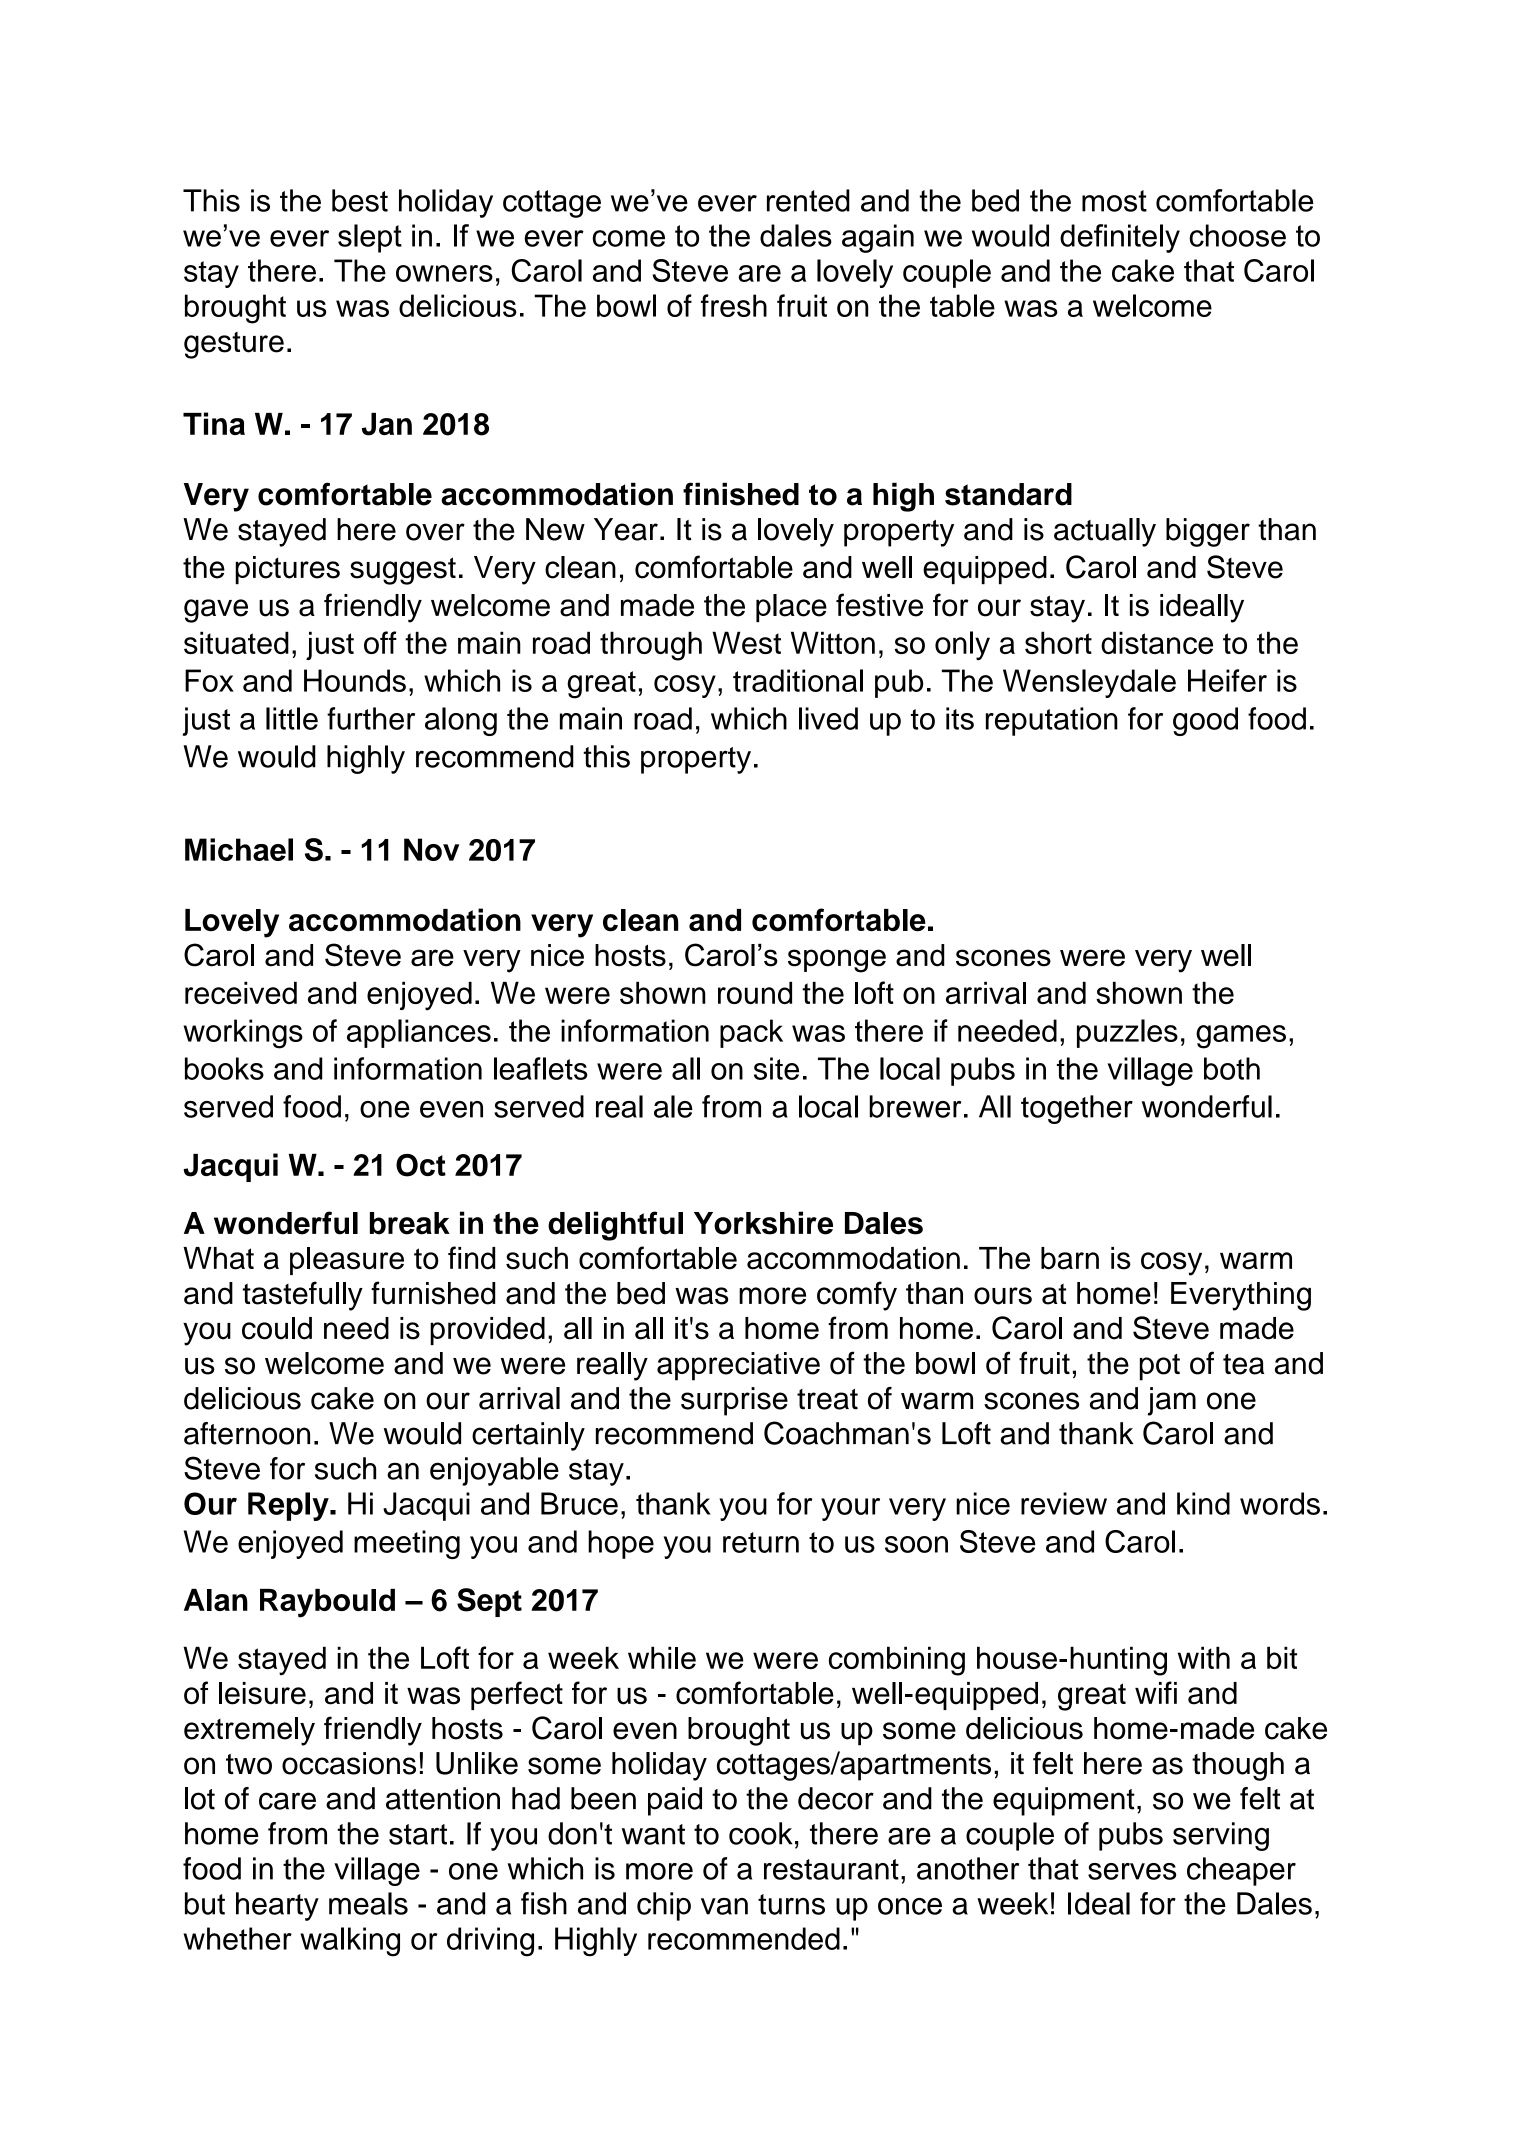  Describe the element at coordinates (828, 718) in the screenshot. I see `lived` at that location.
